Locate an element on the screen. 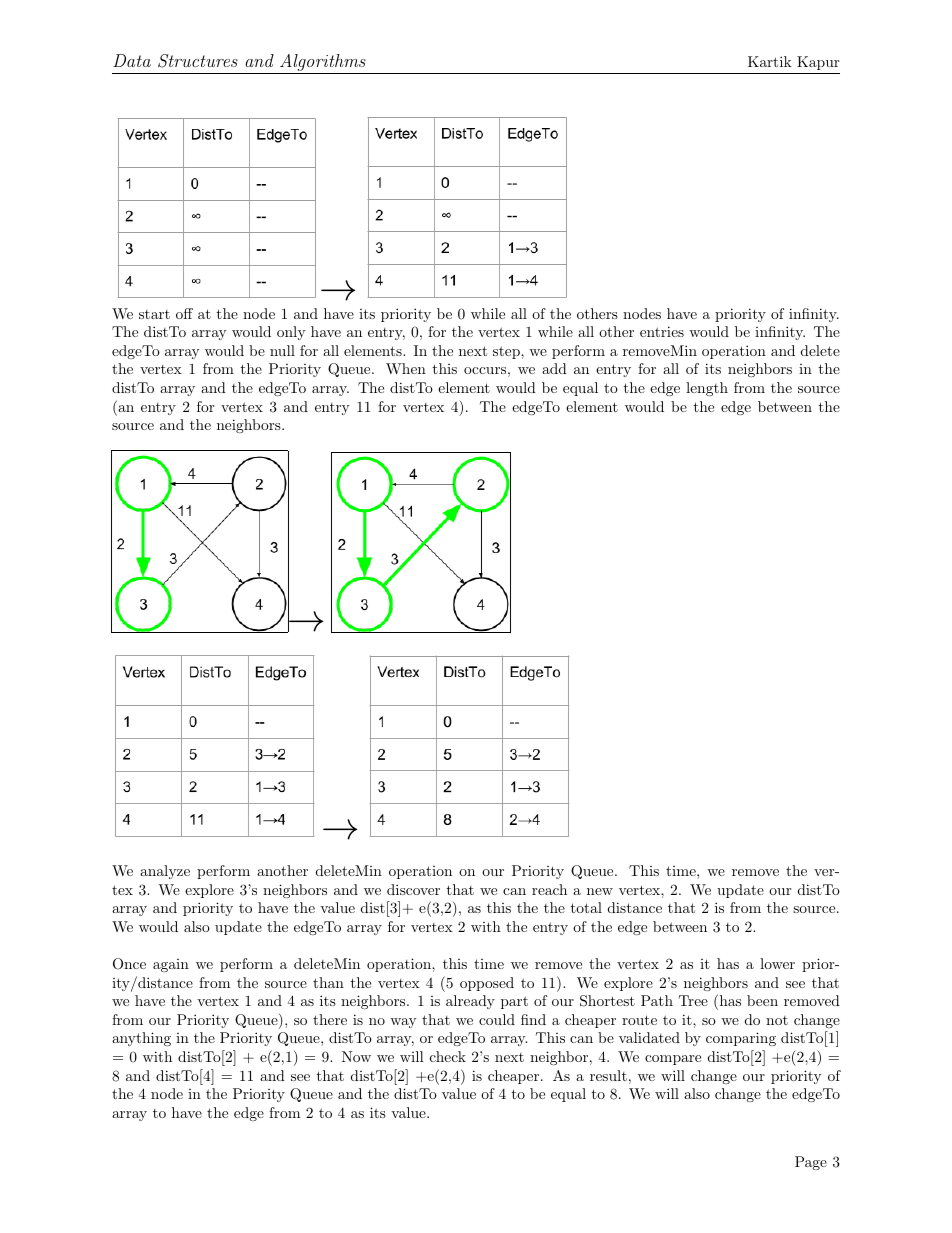 The height and width of the screenshot is (1233, 952). discover is located at coordinates (413, 889).
